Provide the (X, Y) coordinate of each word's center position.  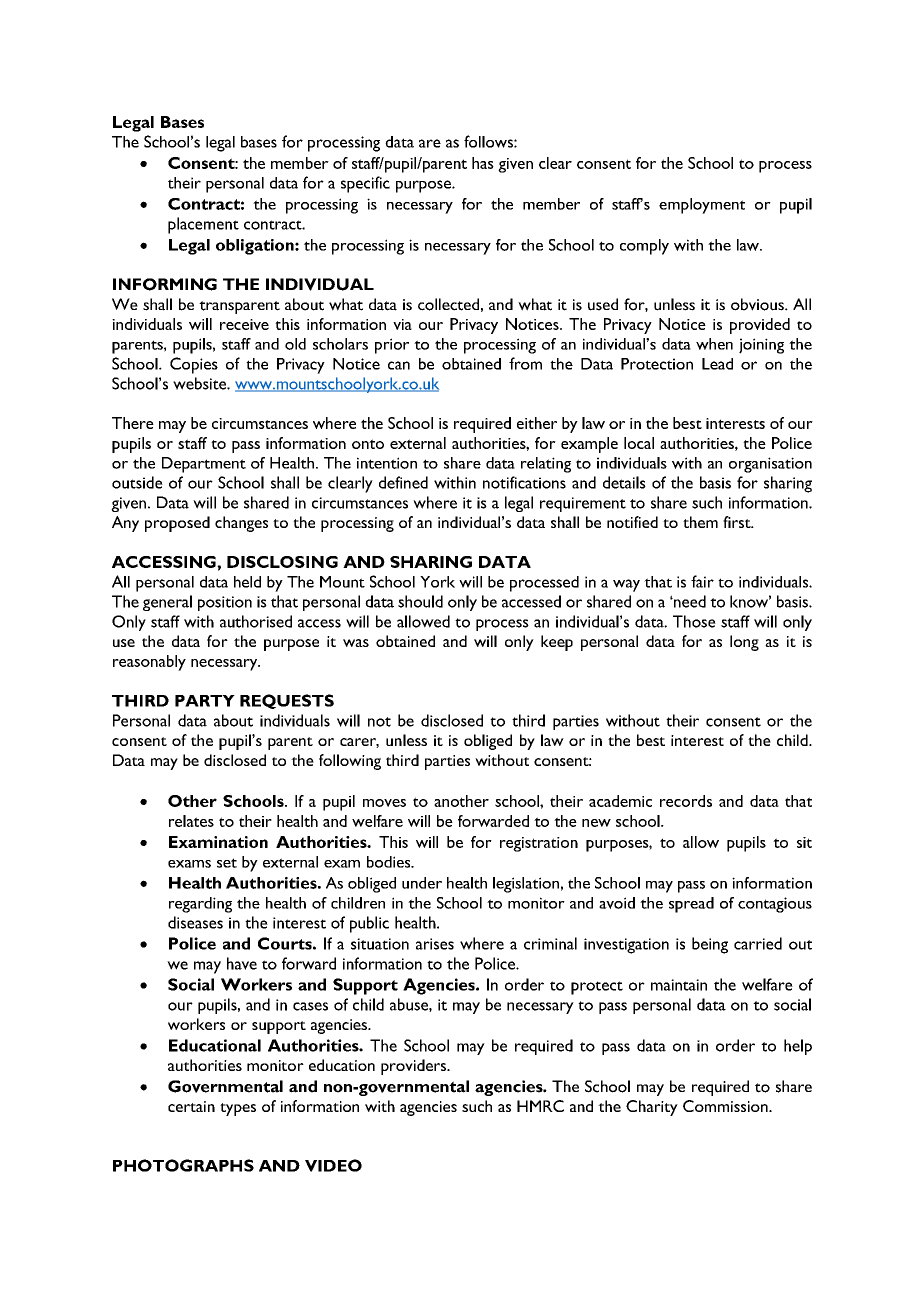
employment (702, 206)
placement (203, 225)
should (420, 601)
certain (191, 1106)
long (744, 643)
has (483, 163)
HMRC (540, 1106)
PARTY (205, 701)
